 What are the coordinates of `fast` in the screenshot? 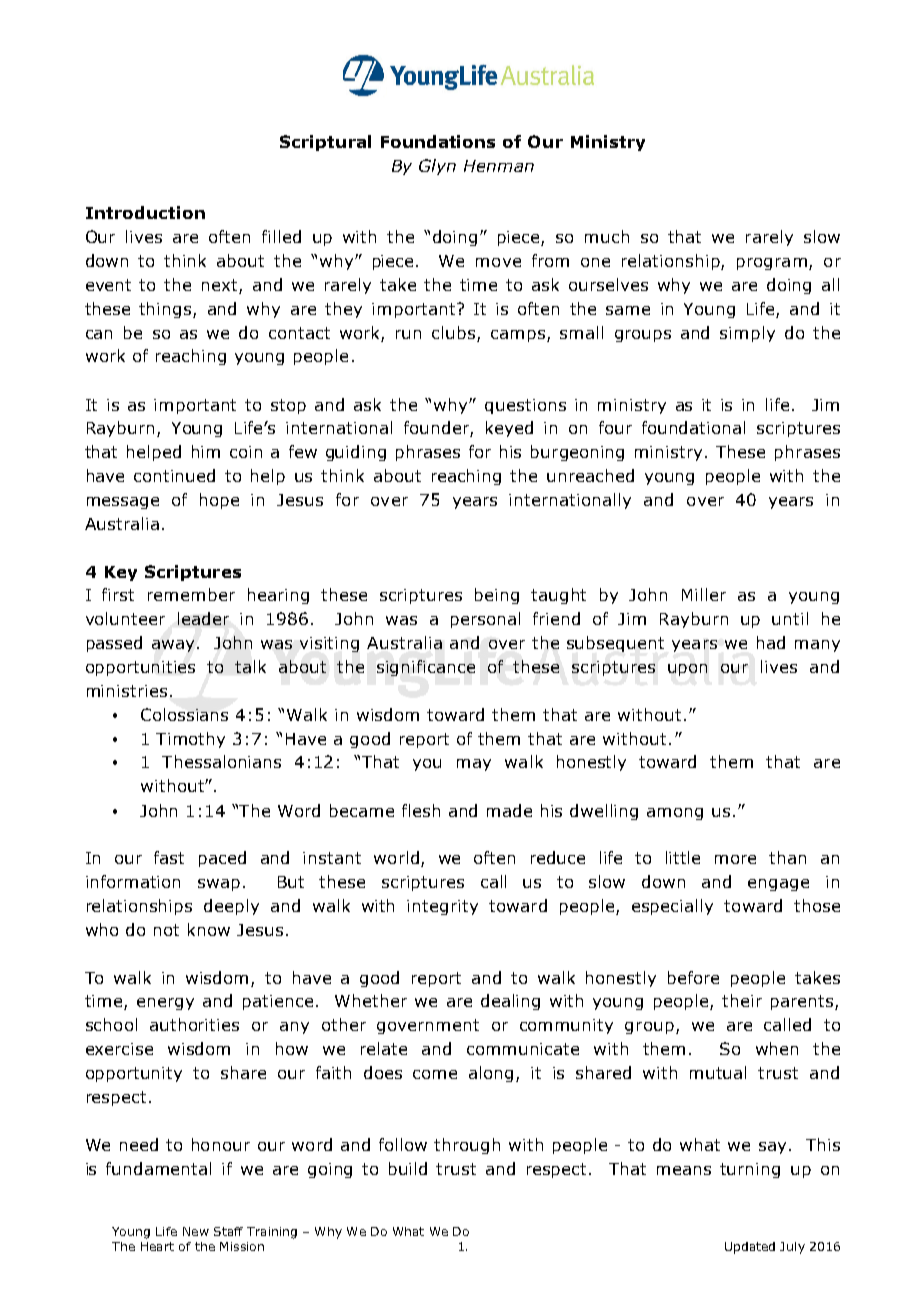 It's located at (169, 857).
